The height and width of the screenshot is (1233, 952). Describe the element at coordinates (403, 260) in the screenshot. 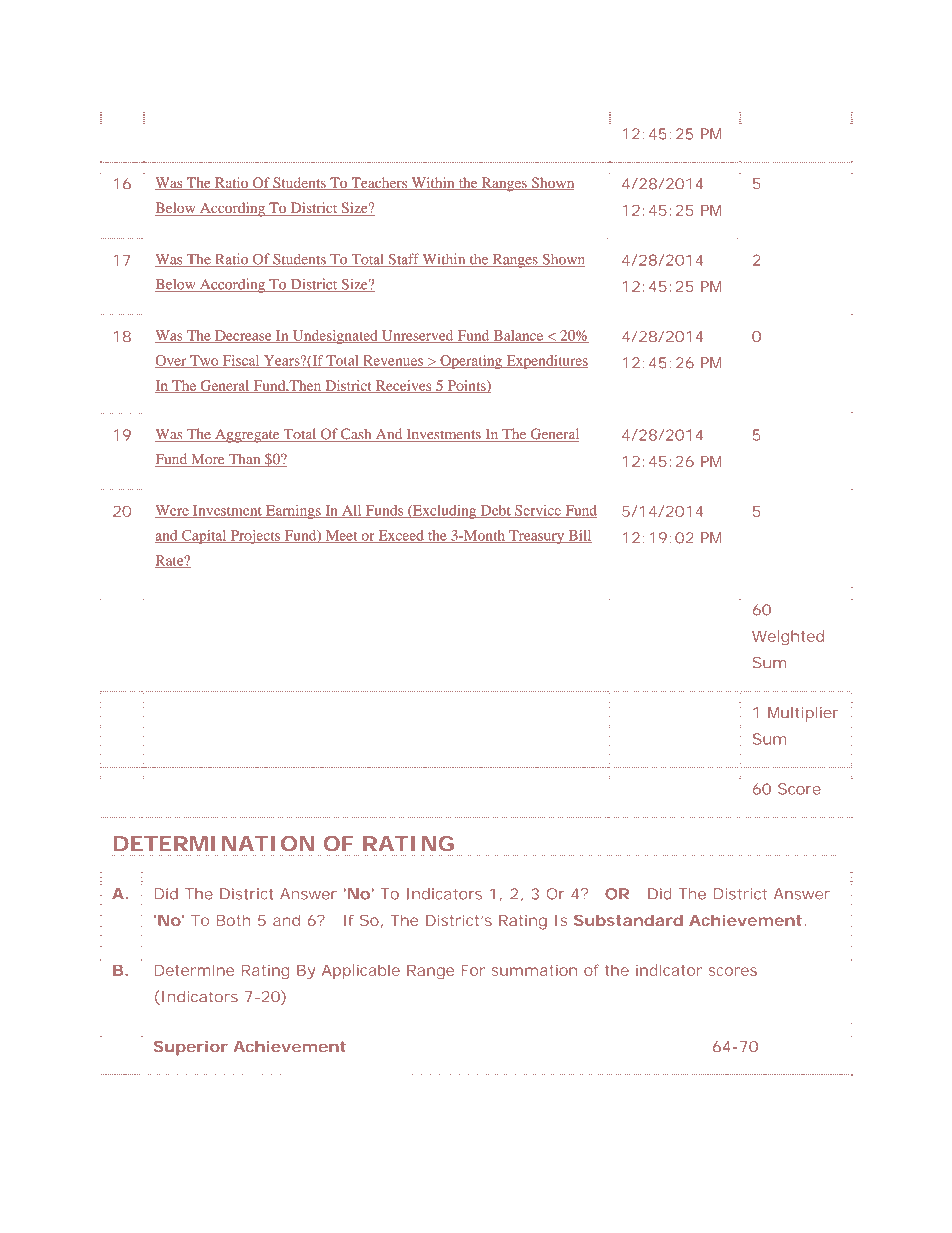

I see `Staff` at that location.
